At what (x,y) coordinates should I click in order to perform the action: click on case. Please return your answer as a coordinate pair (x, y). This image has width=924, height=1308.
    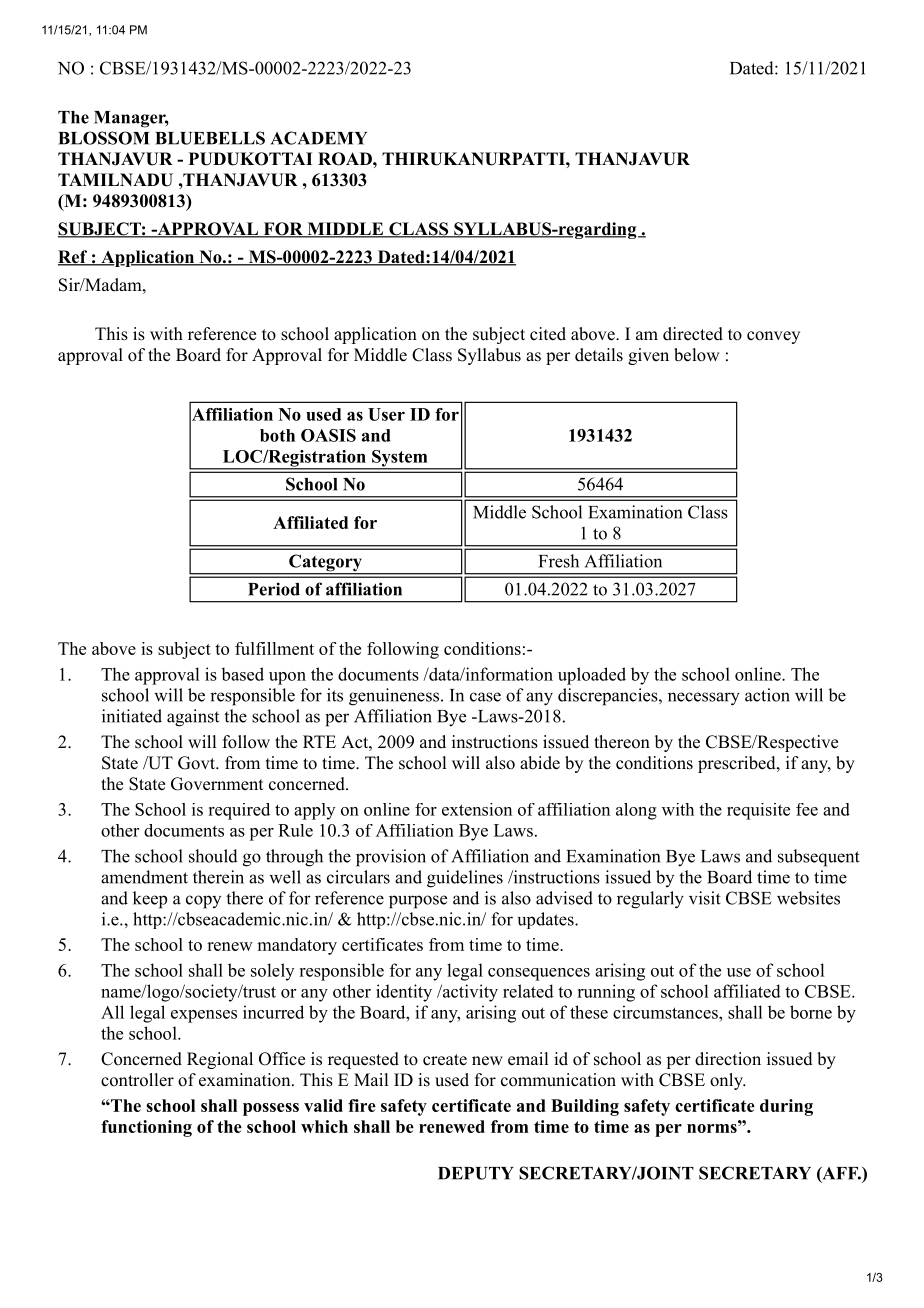
    Looking at the image, I should click on (485, 697).
